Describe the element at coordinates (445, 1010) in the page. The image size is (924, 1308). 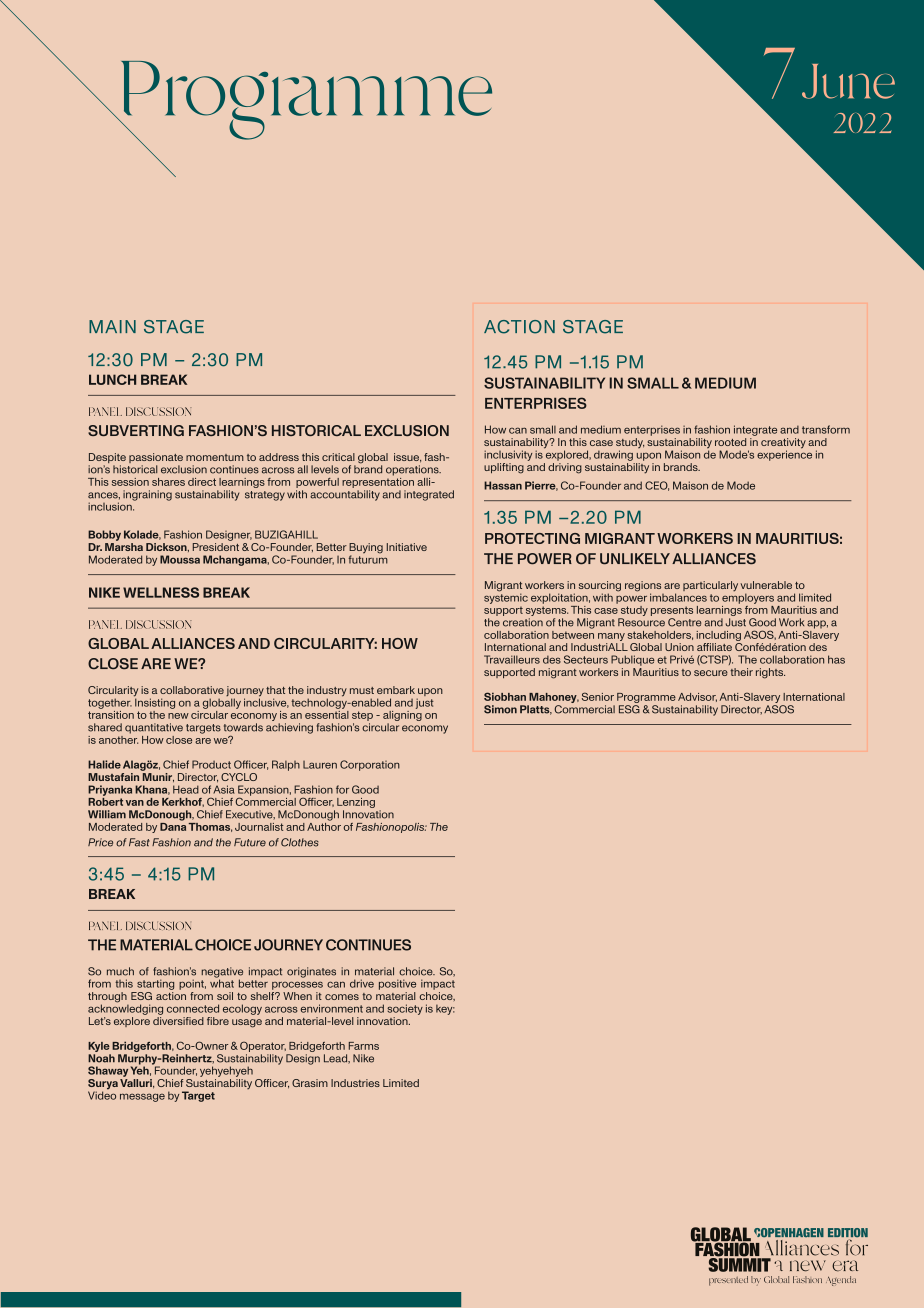
I see `key` at that location.
